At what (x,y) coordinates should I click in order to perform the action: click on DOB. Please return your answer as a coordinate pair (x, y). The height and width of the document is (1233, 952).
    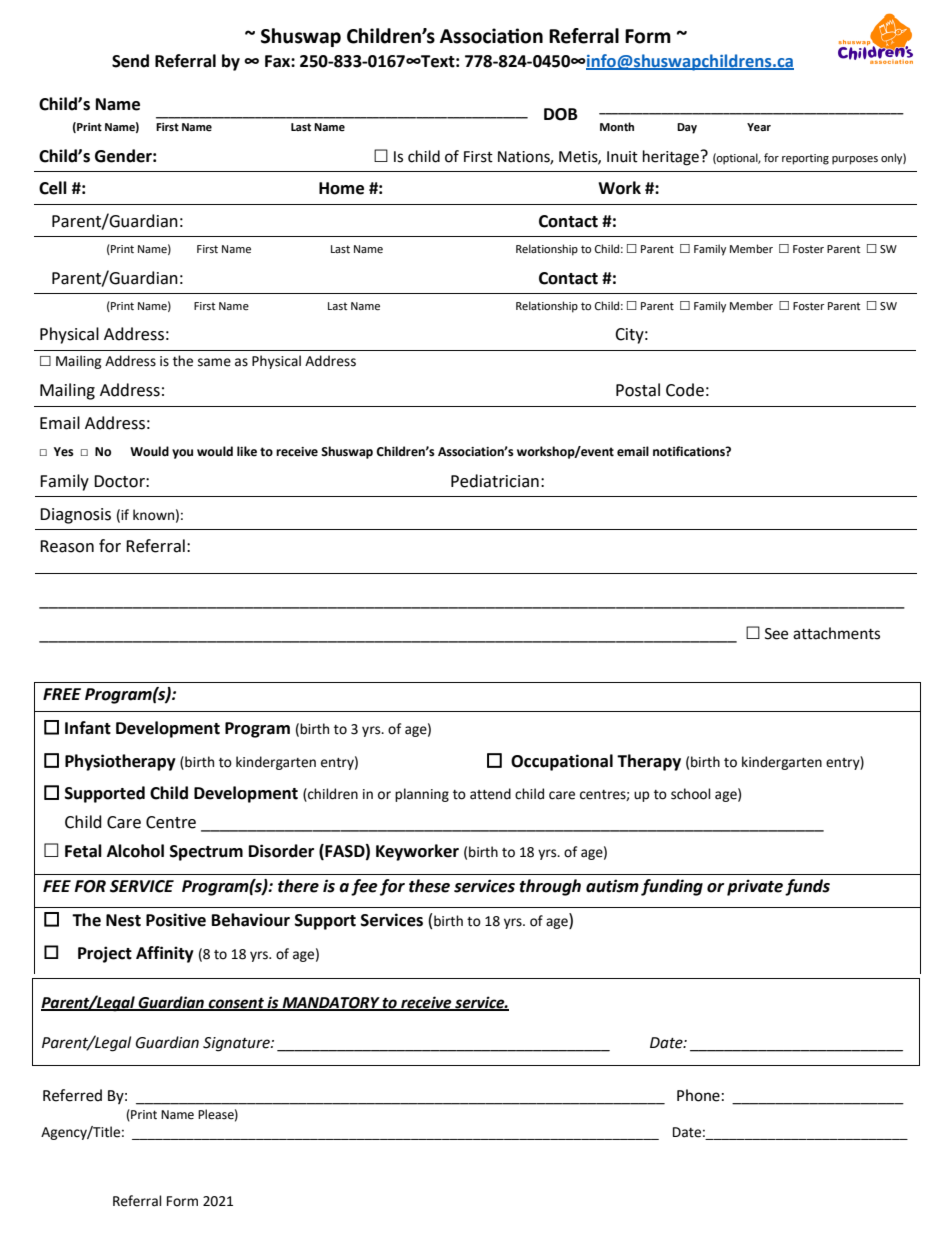
    Looking at the image, I should click on (561, 114).
